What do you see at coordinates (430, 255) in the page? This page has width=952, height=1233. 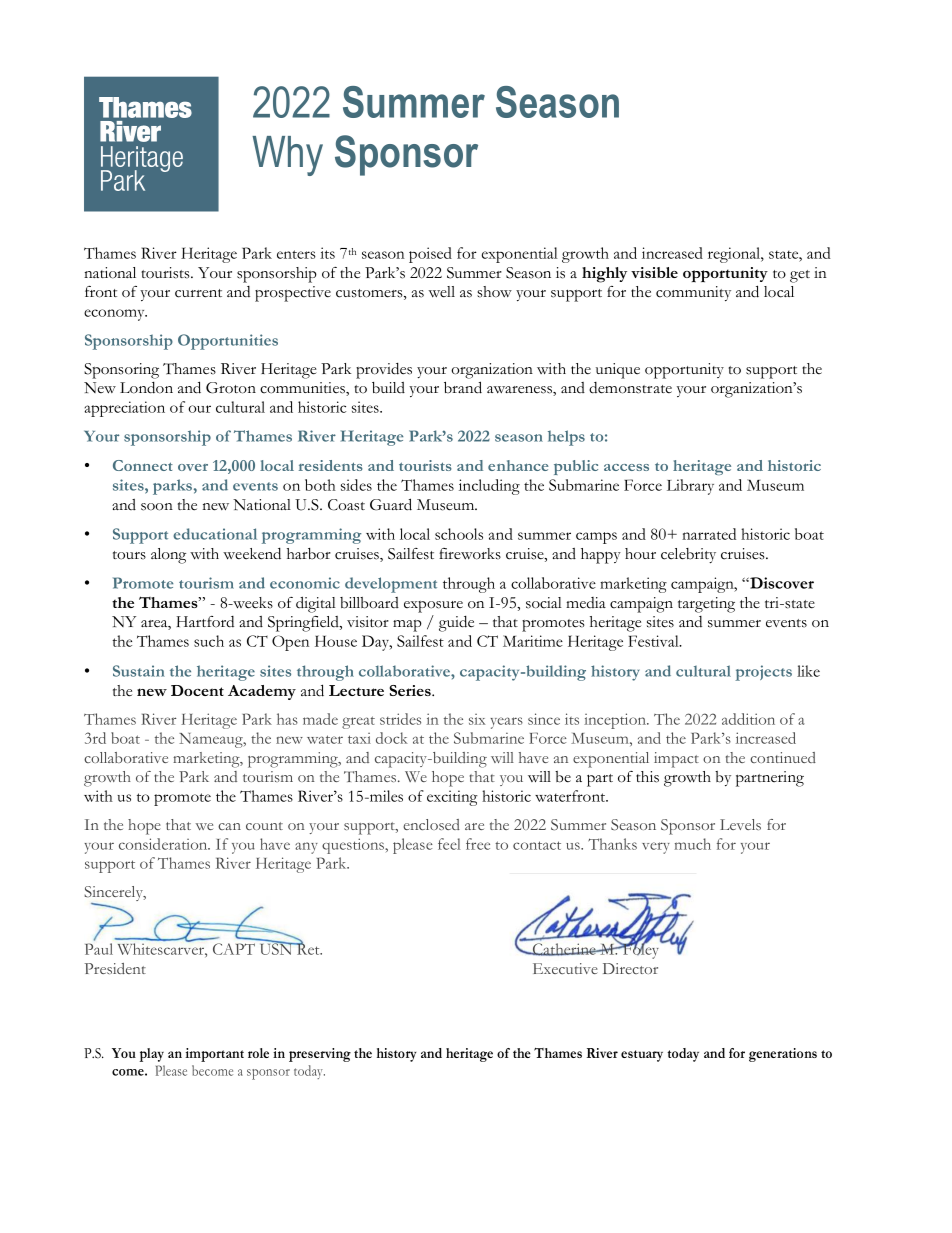 I see `poised` at bounding box center [430, 255].
